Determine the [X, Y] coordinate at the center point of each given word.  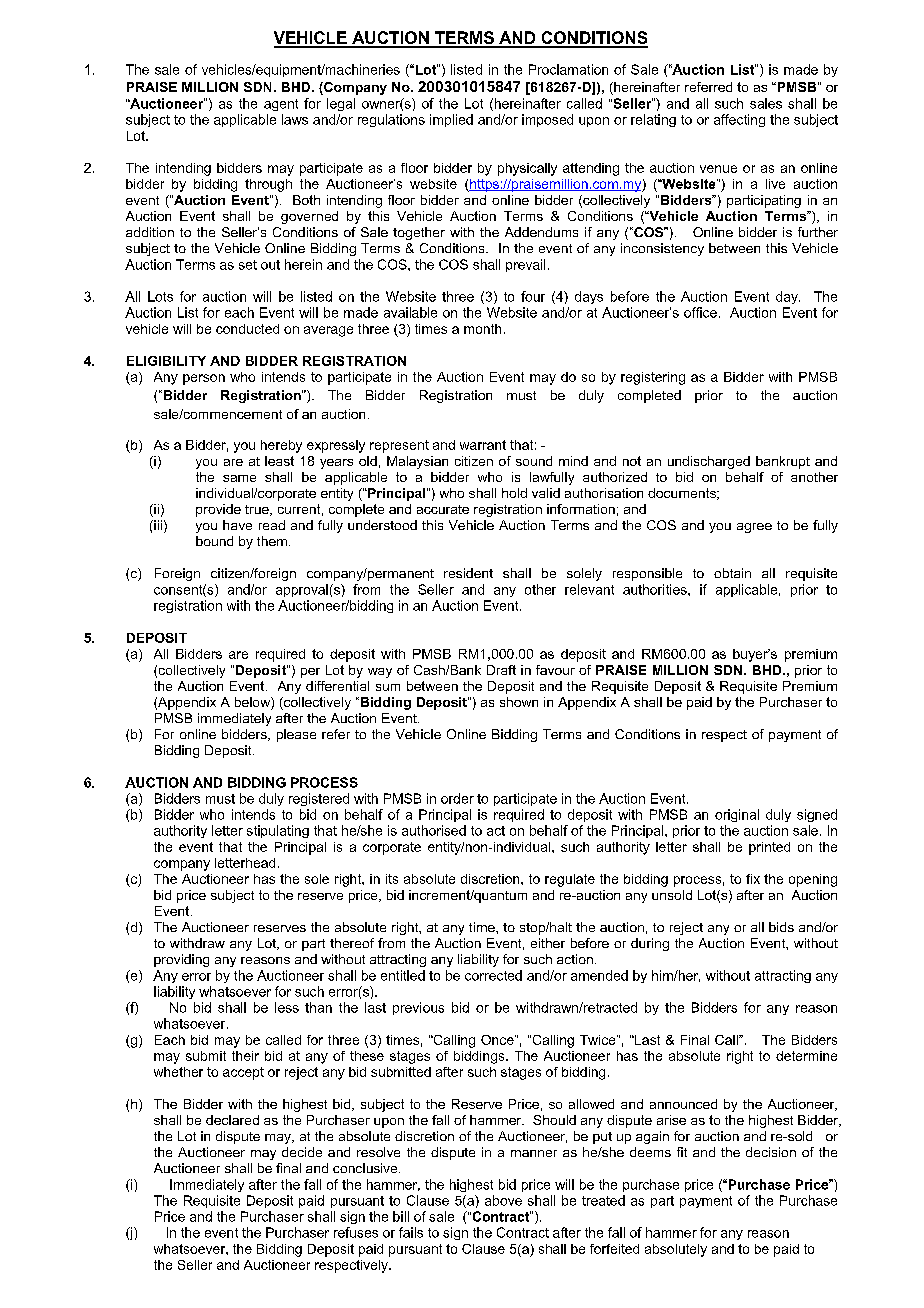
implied [451, 120]
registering [653, 378]
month [482, 329]
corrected [493, 975]
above [503, 1200]
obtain [732, 573]
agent [281, 105]
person [204, 379]
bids [781, 927]
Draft [501, 670]
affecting [739, 120]
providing [181, 960]
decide [302, 1152]
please [296, 735]
